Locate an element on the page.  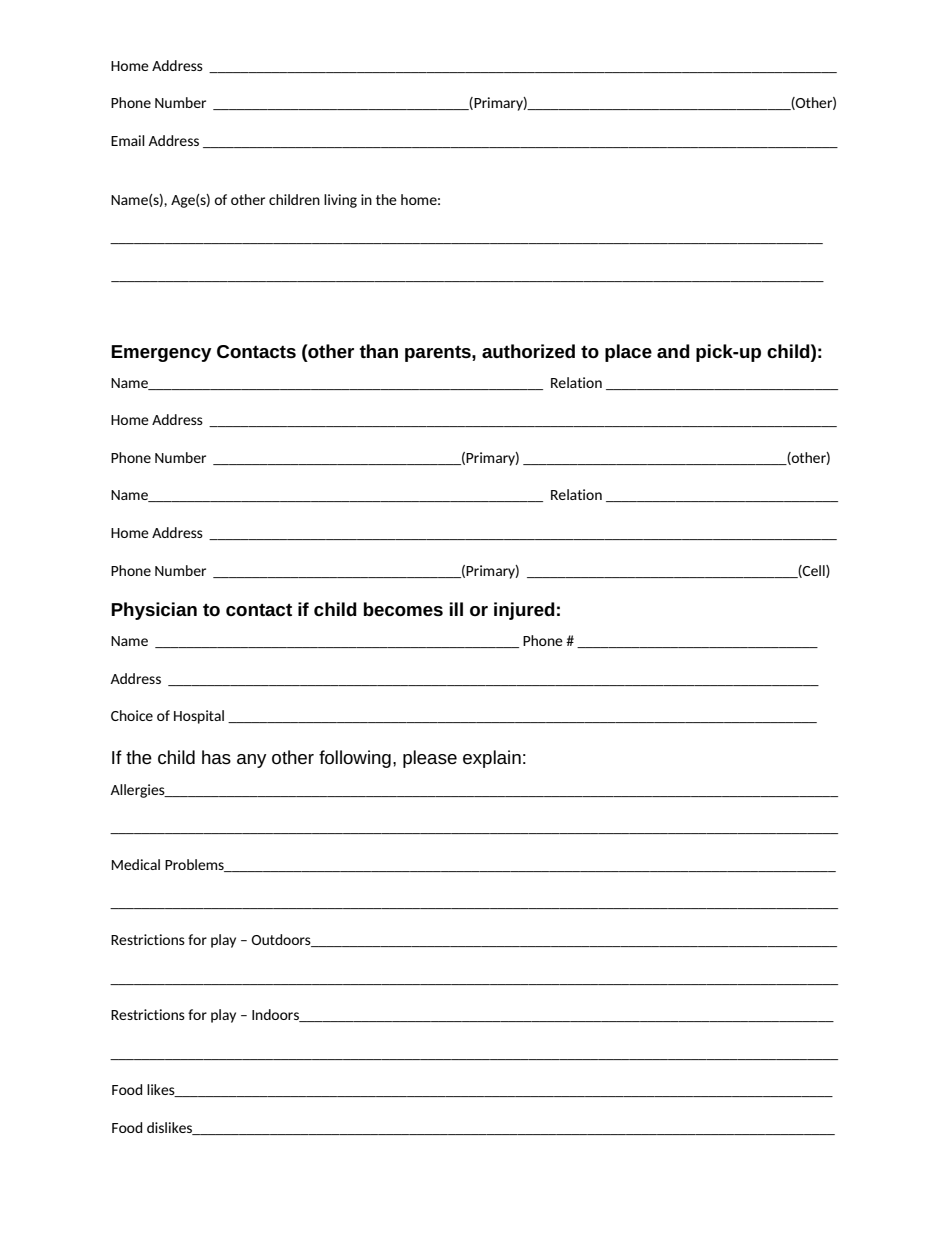
and is located at coordinates (673, 351).
